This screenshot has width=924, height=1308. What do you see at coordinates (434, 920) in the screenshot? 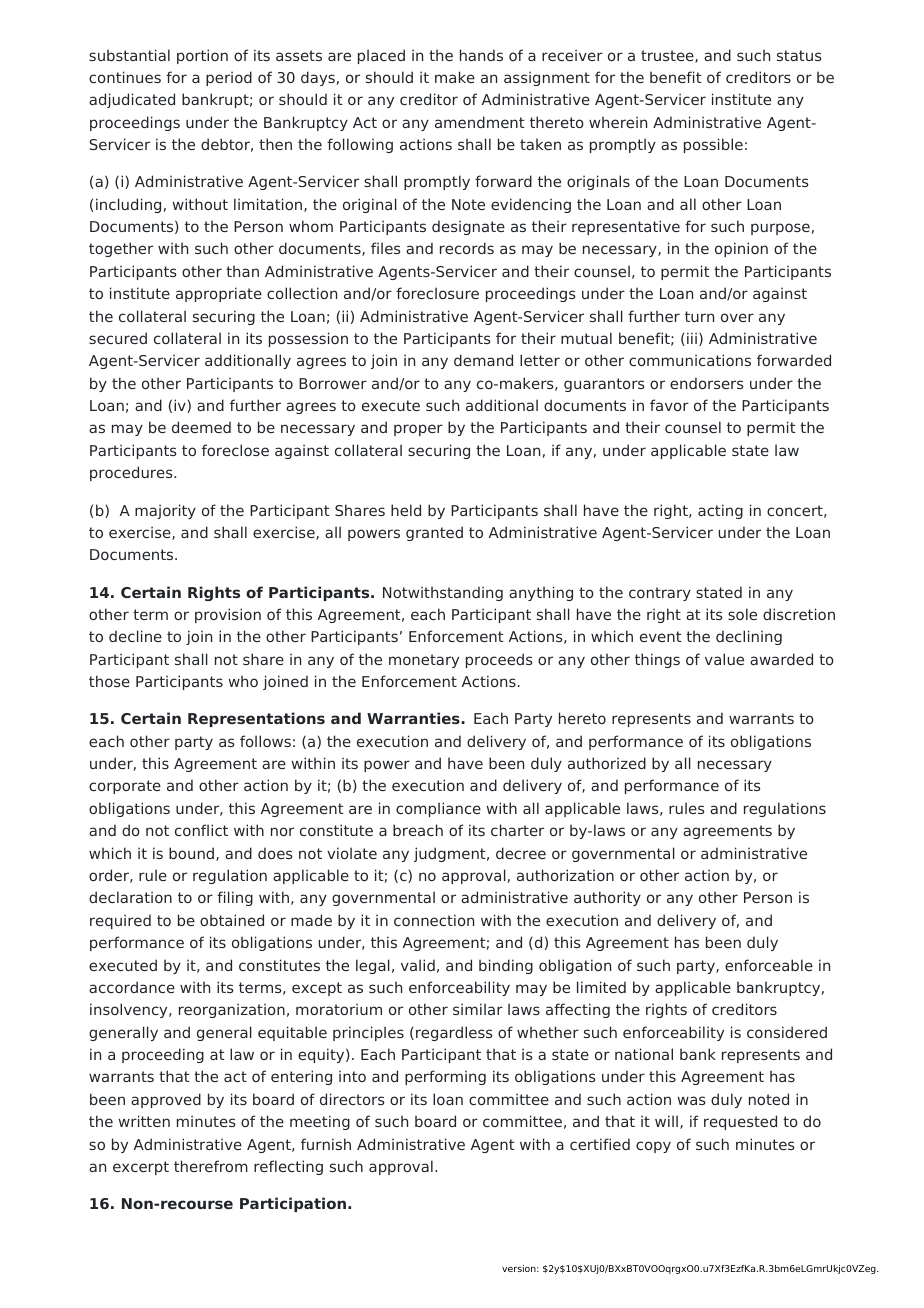
I see `connection` at bounding box center [434, 920].
